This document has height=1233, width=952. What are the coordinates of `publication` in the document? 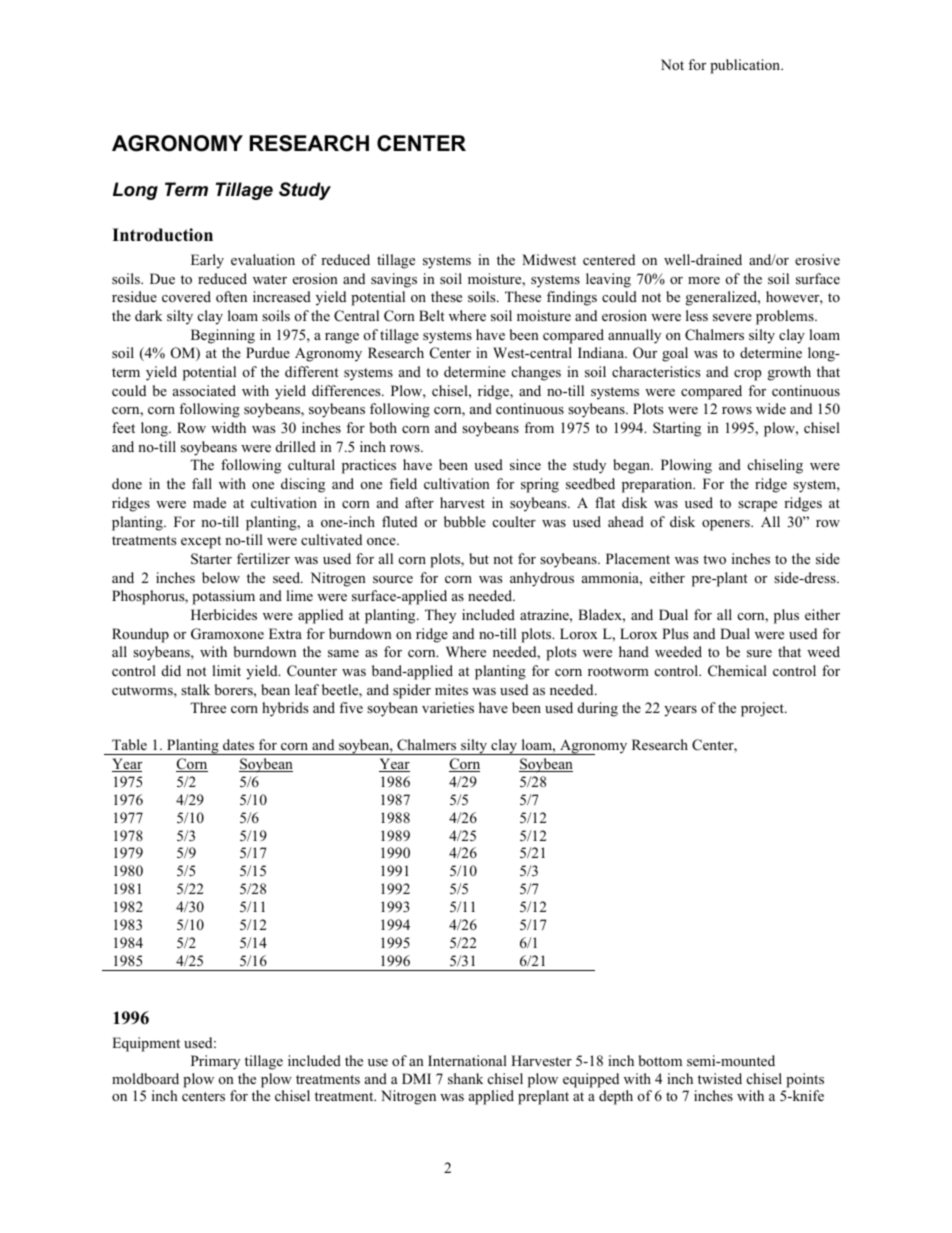 It's located at (746, 66).
